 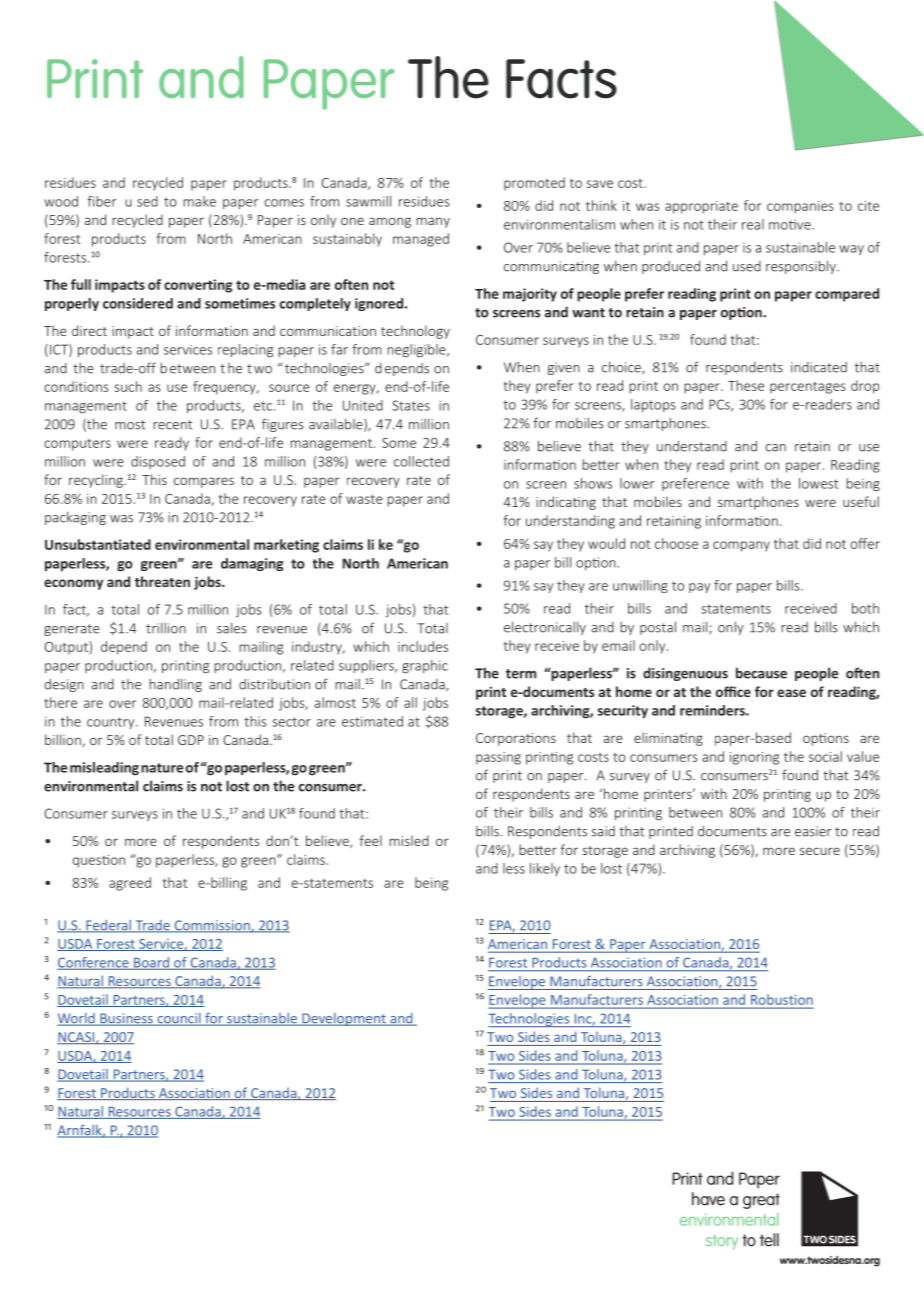 I want to click on Development, so click(x=344, y=1019).
